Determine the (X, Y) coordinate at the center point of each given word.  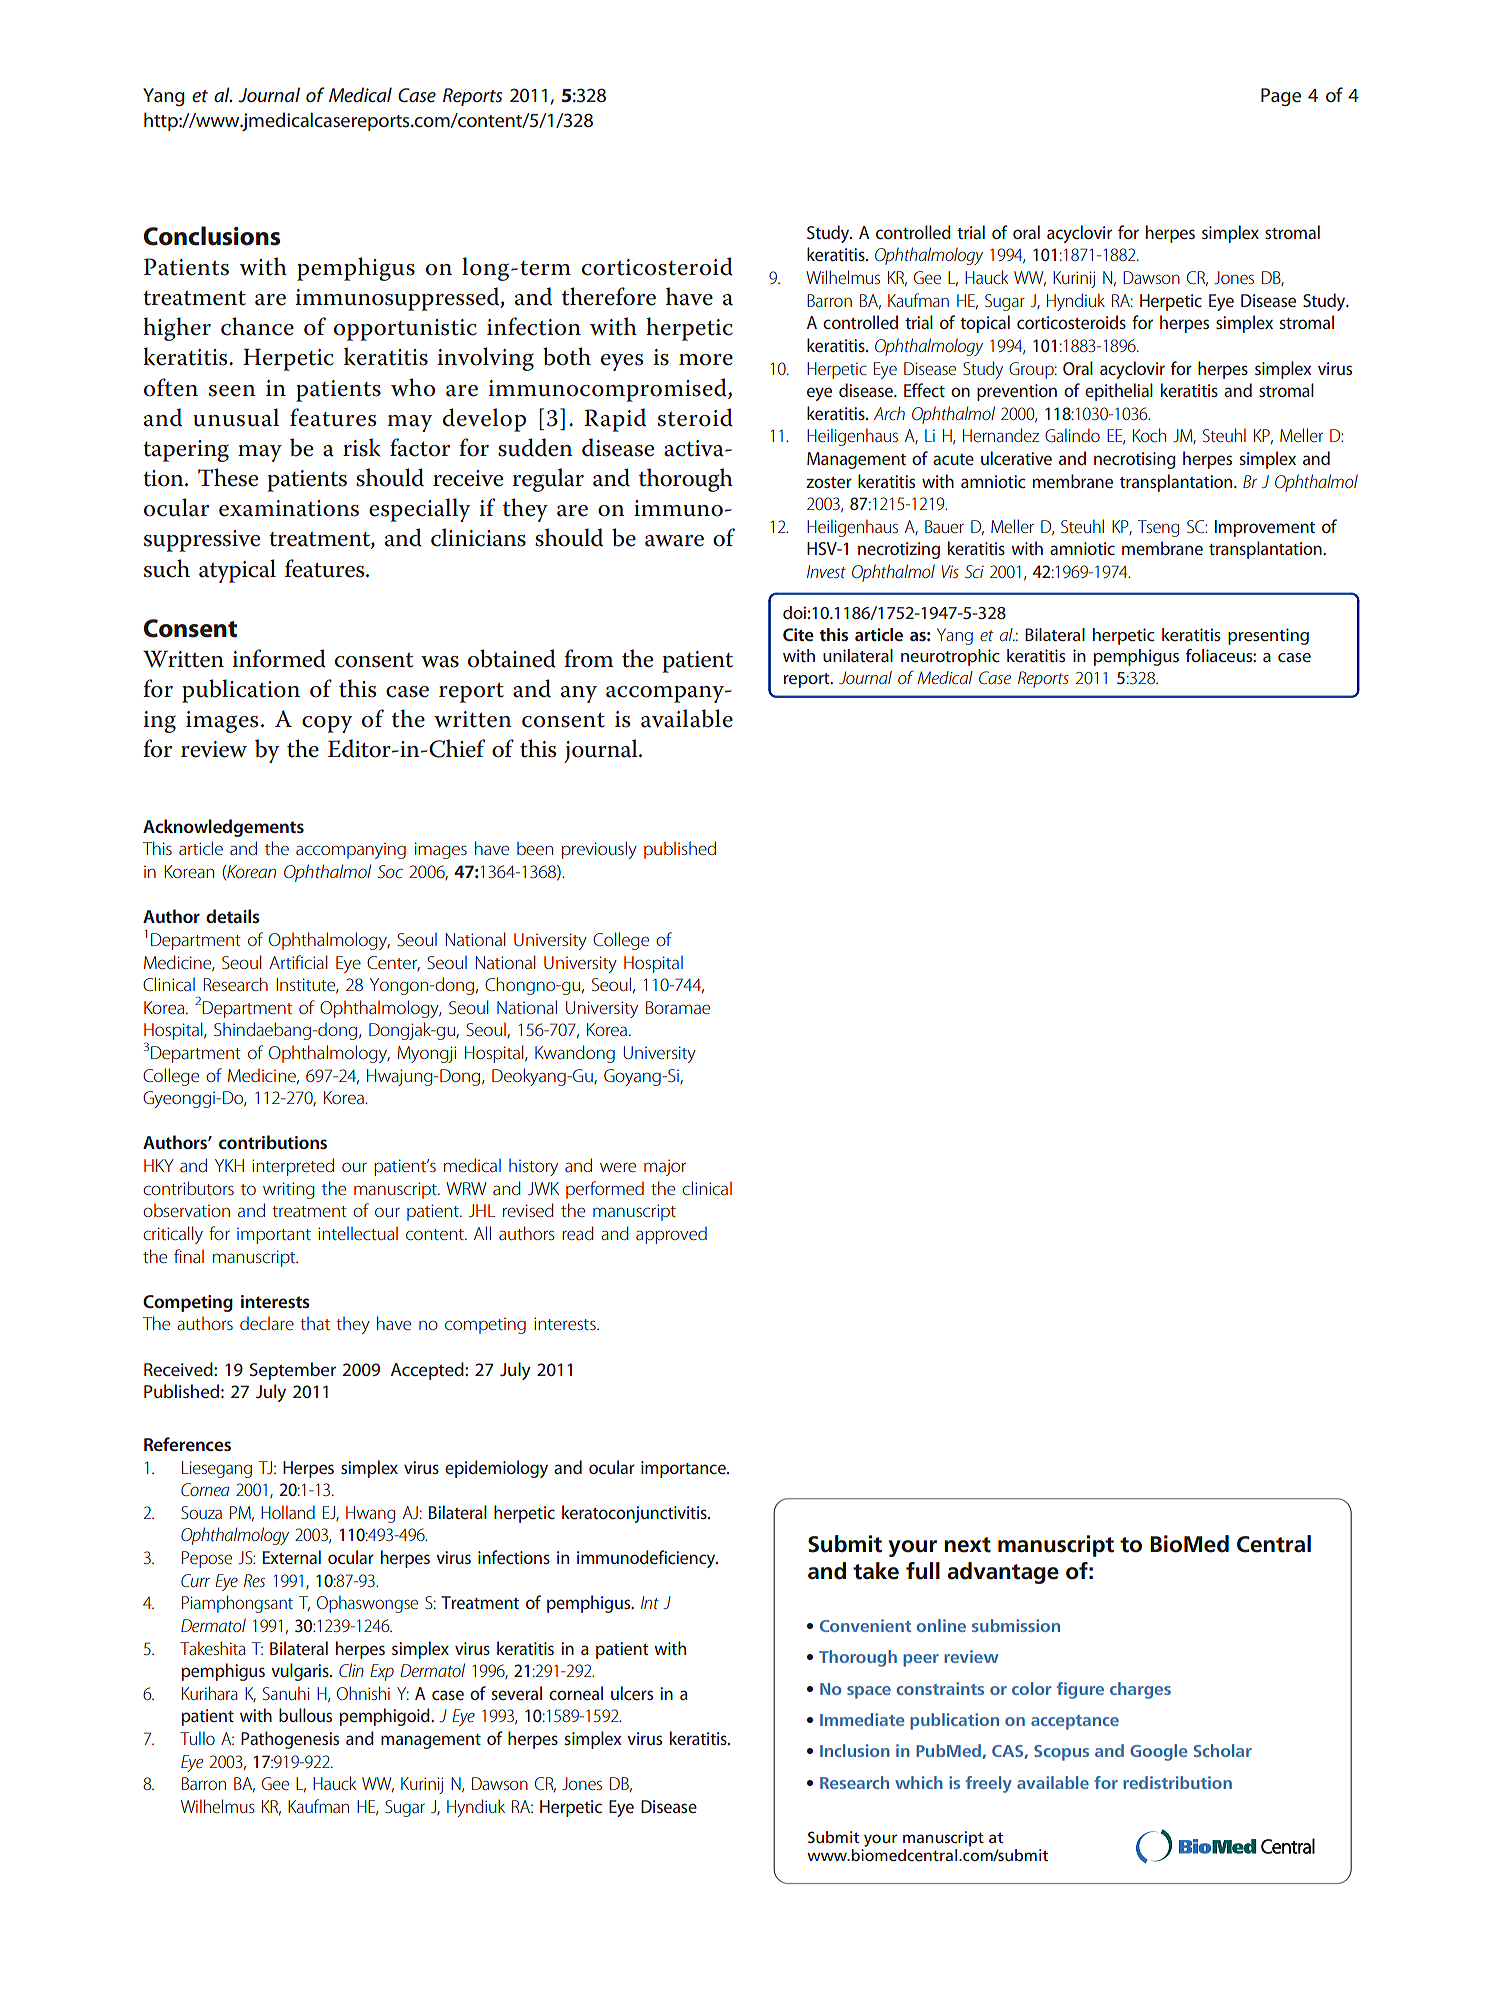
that (315, 1323)
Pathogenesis (290, 1740)
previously (599, 850)
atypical (237, 571)
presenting (1268, 636)
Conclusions (212, 236)
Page (1281, 97)
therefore (609, 296)
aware (674, 541)
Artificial (298, 962)
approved (671, 1235)
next (967, 1545)
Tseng (1158, 528)
